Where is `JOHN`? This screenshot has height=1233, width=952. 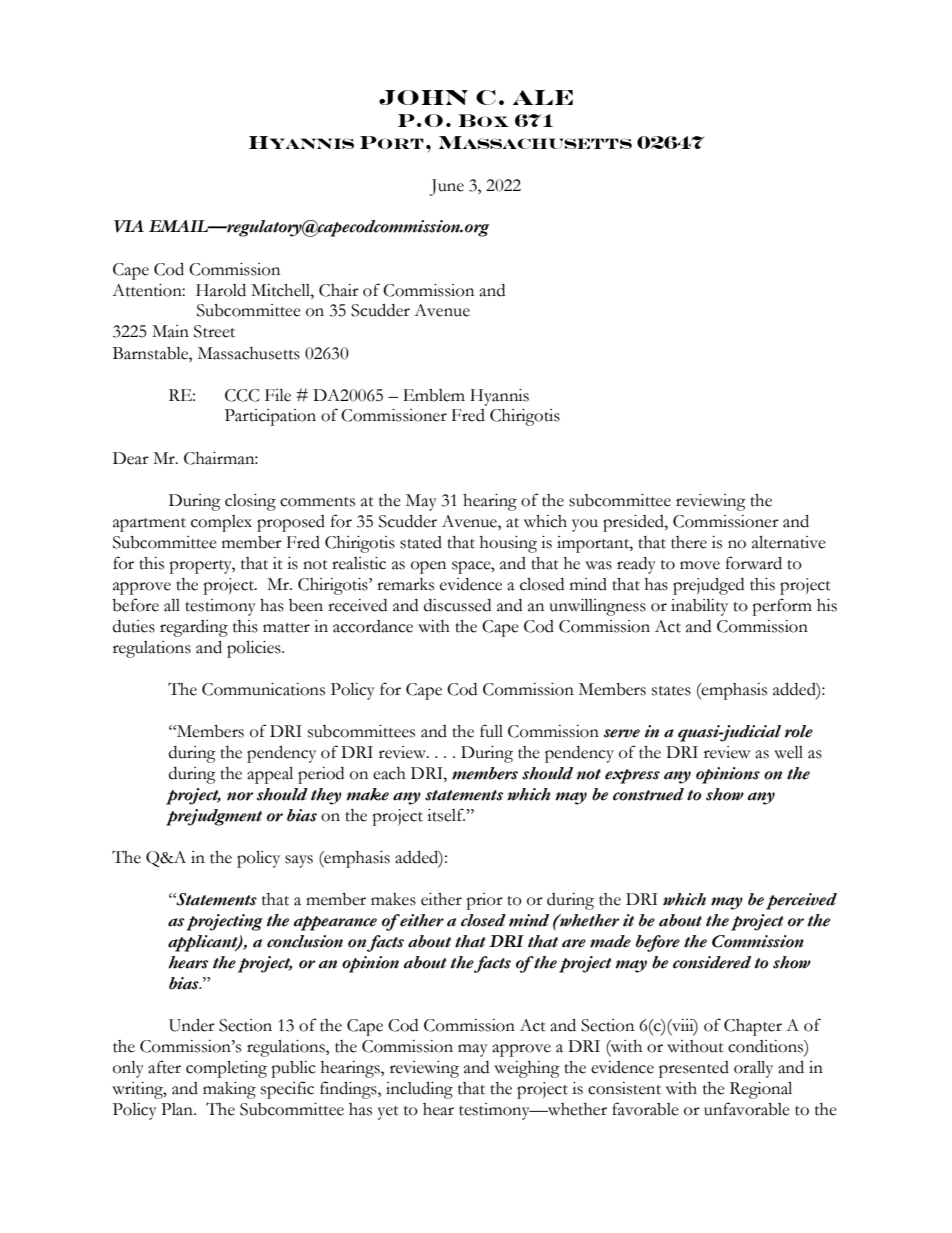
JOHN is located at coordinates (423, 97).
